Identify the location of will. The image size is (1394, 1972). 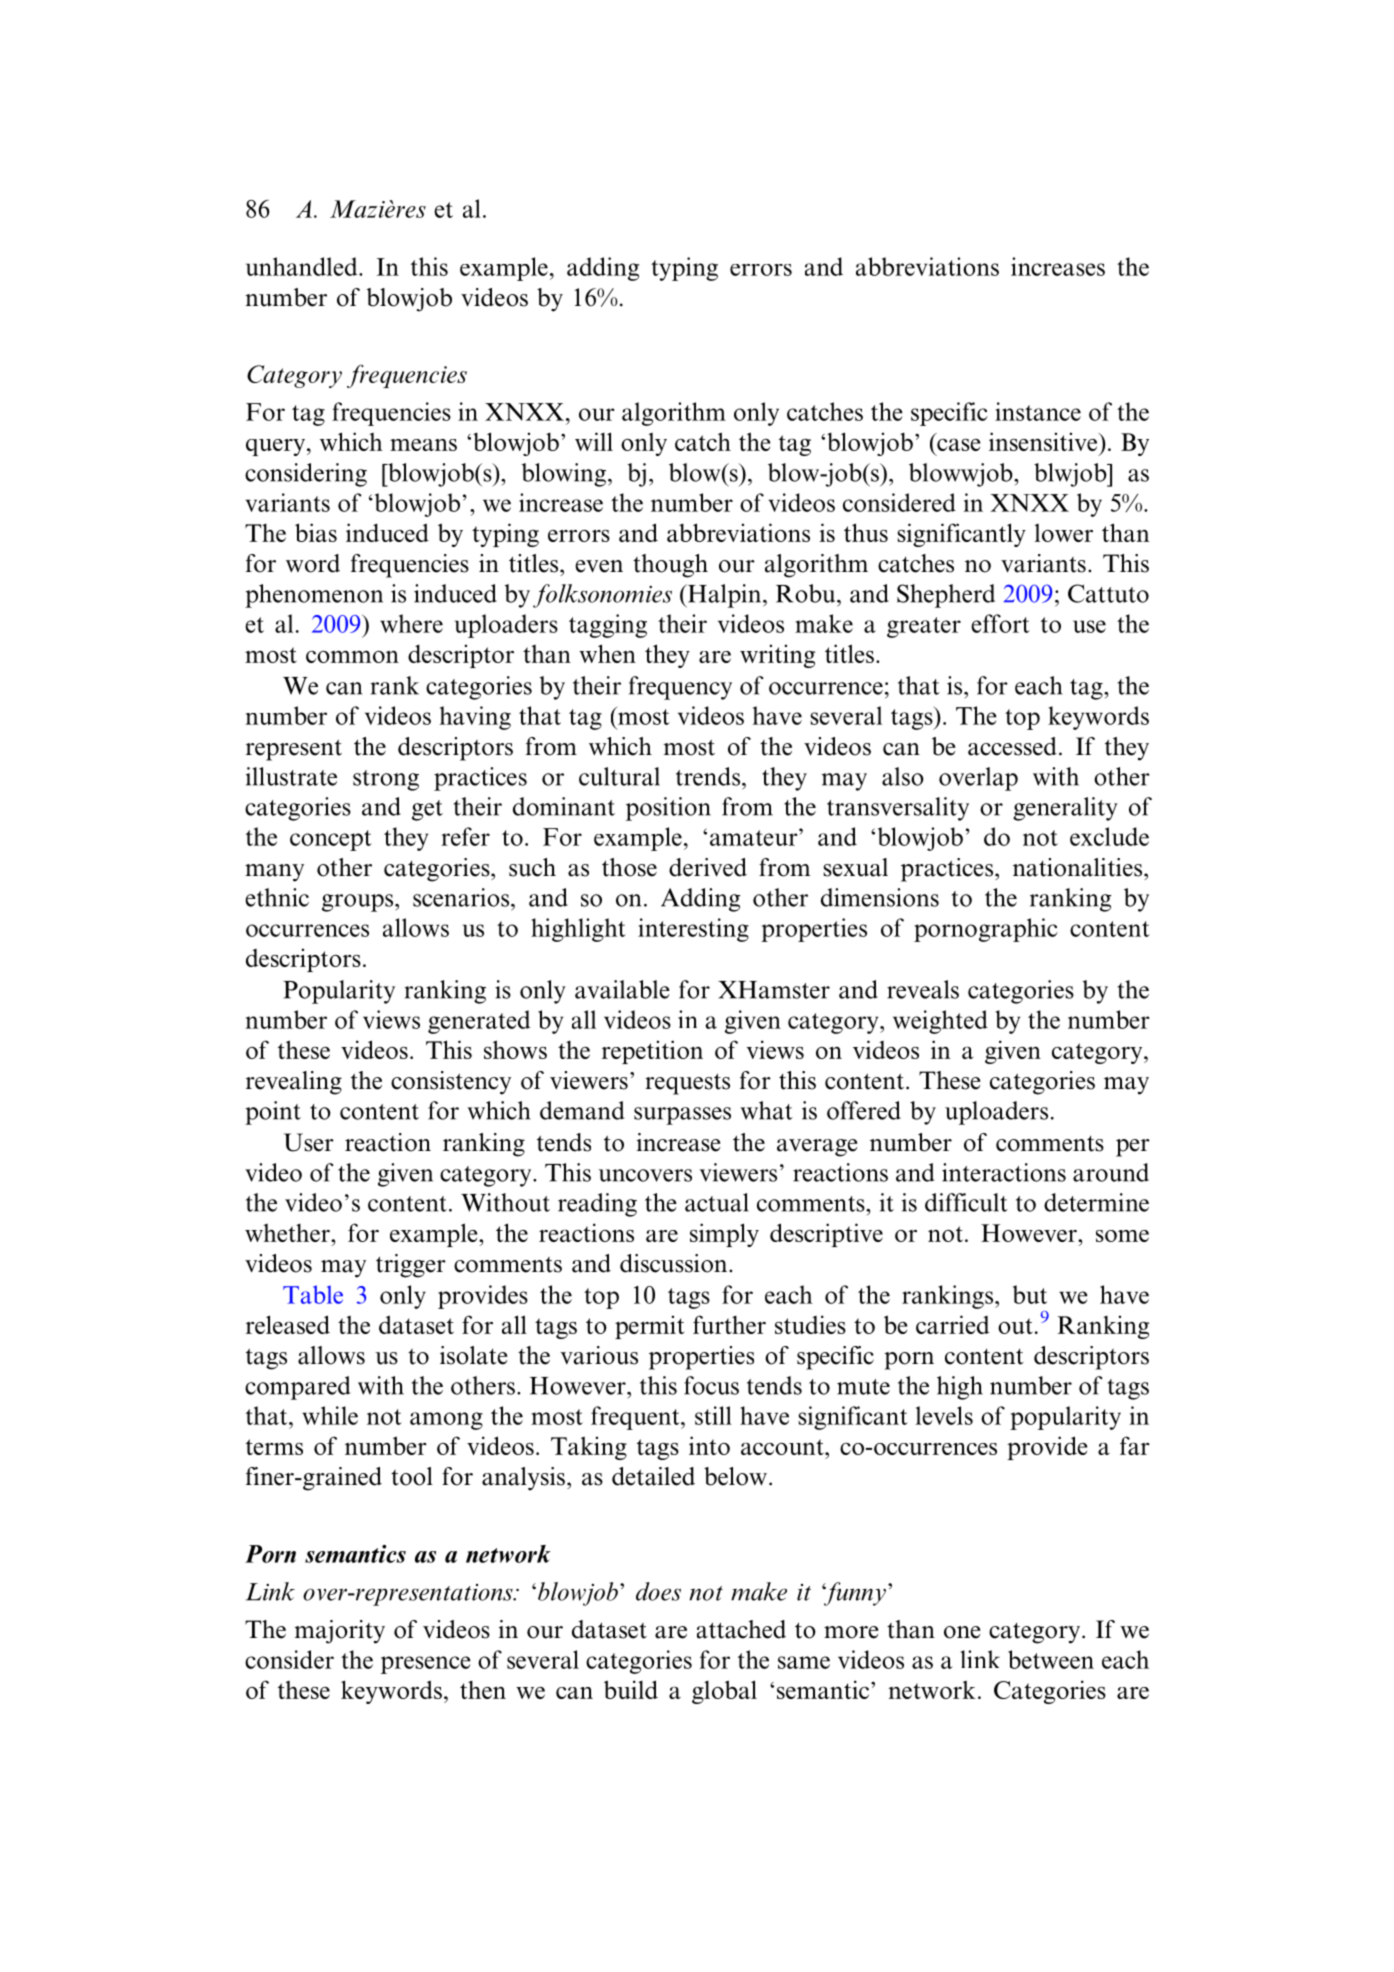
(594, 441).
